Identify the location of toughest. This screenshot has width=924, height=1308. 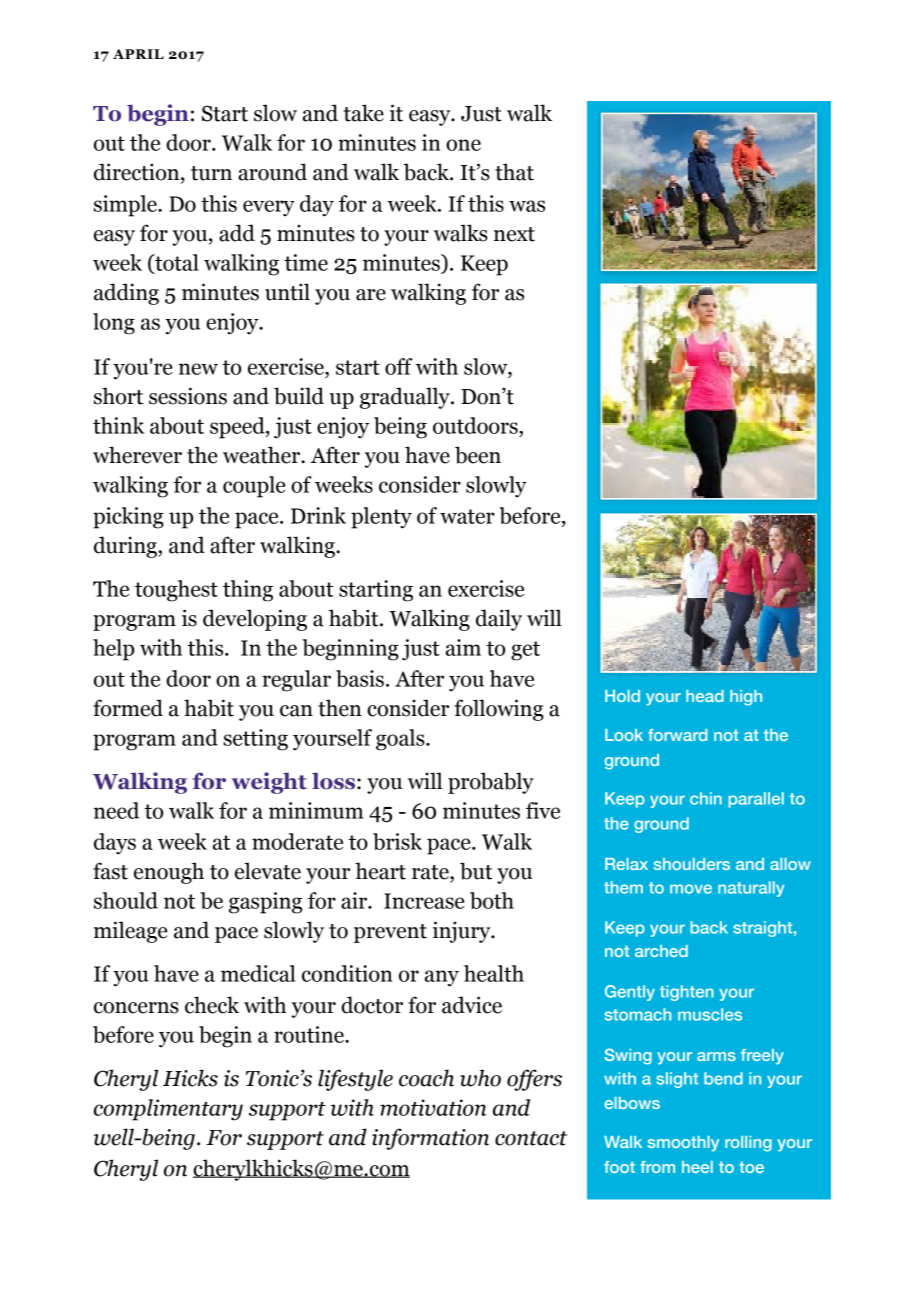
(176, 591).
